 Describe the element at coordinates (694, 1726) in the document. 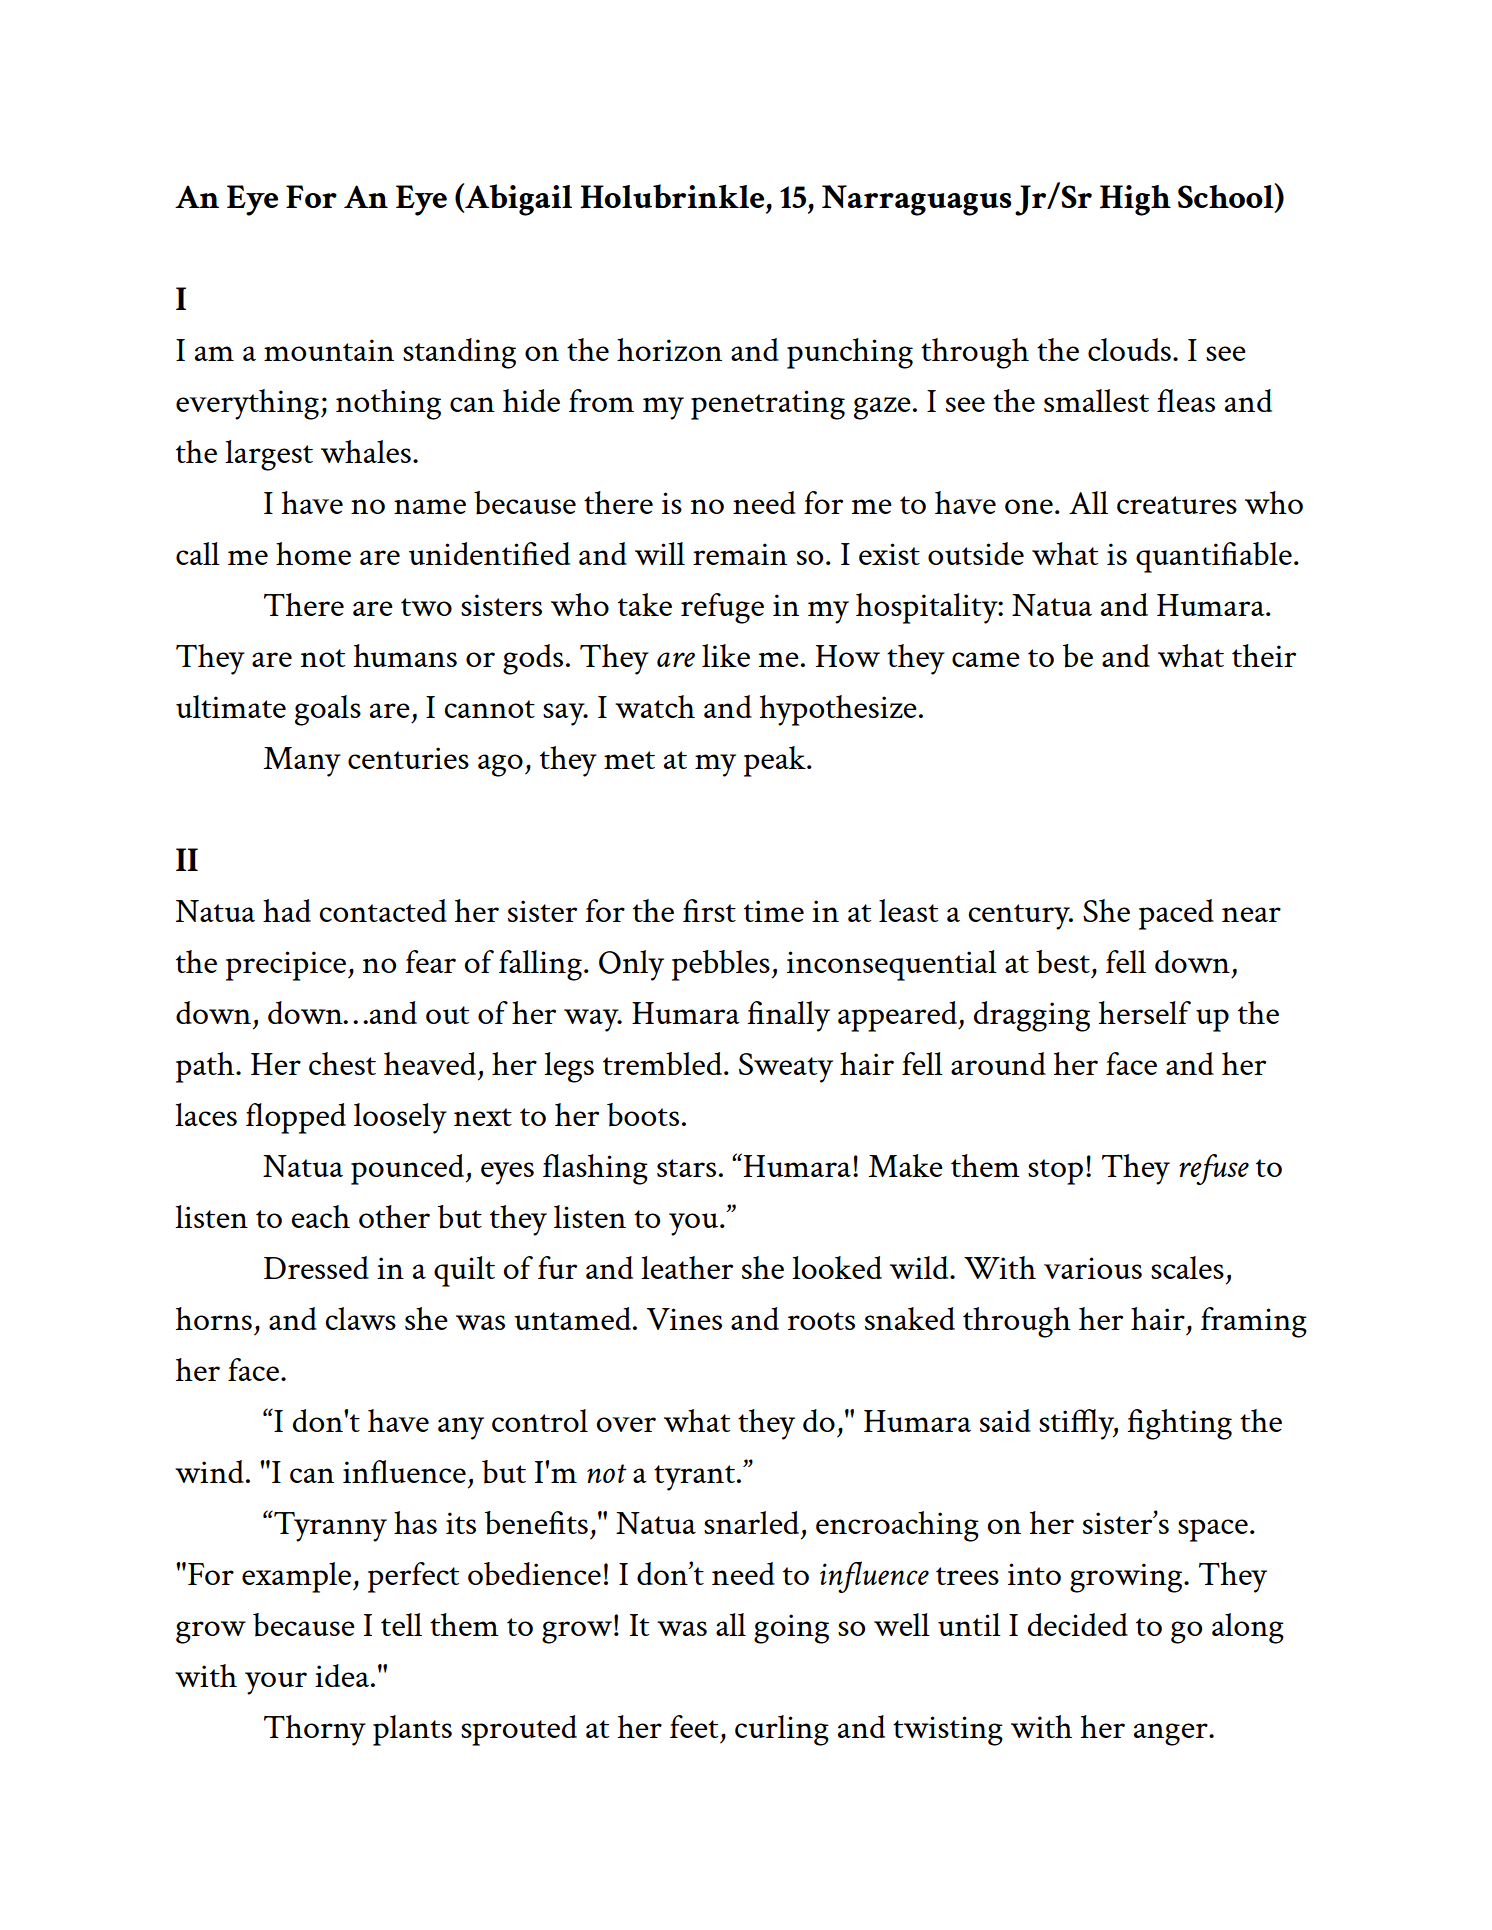

I see `feet` at that location.
